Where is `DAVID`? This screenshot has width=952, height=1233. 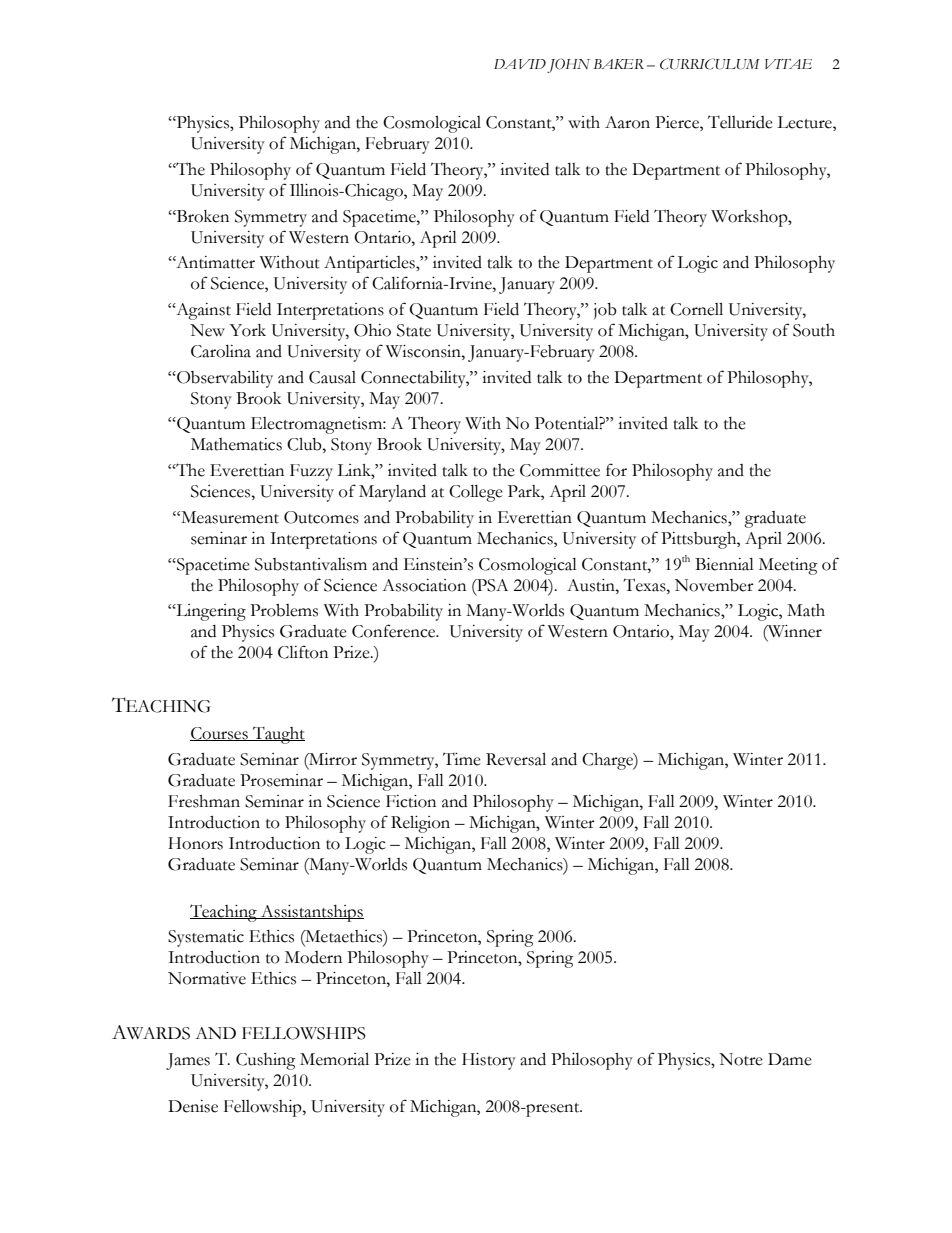
DAVID is located at coordinates (520, 64).
